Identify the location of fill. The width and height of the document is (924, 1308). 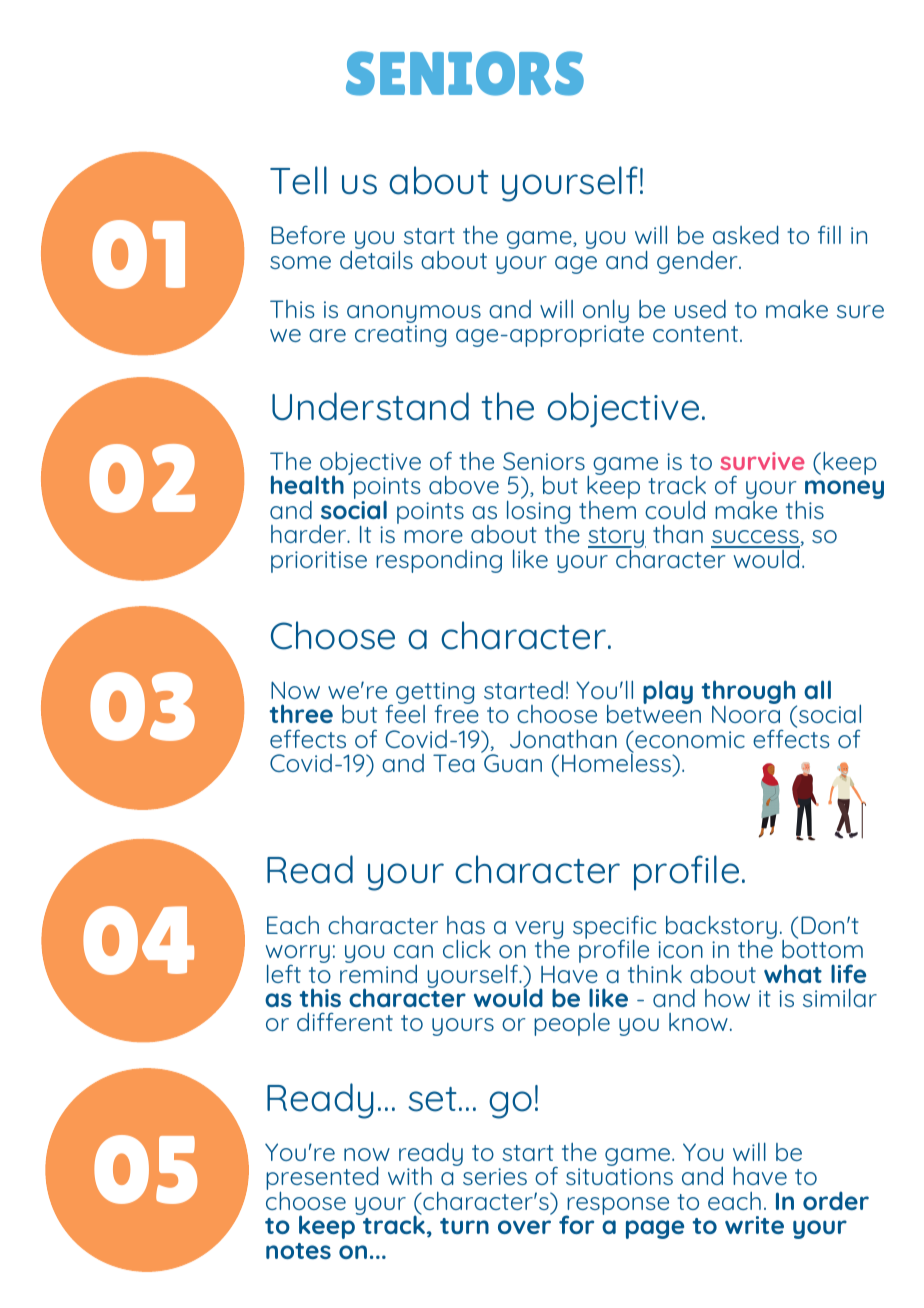
(829, 234).
